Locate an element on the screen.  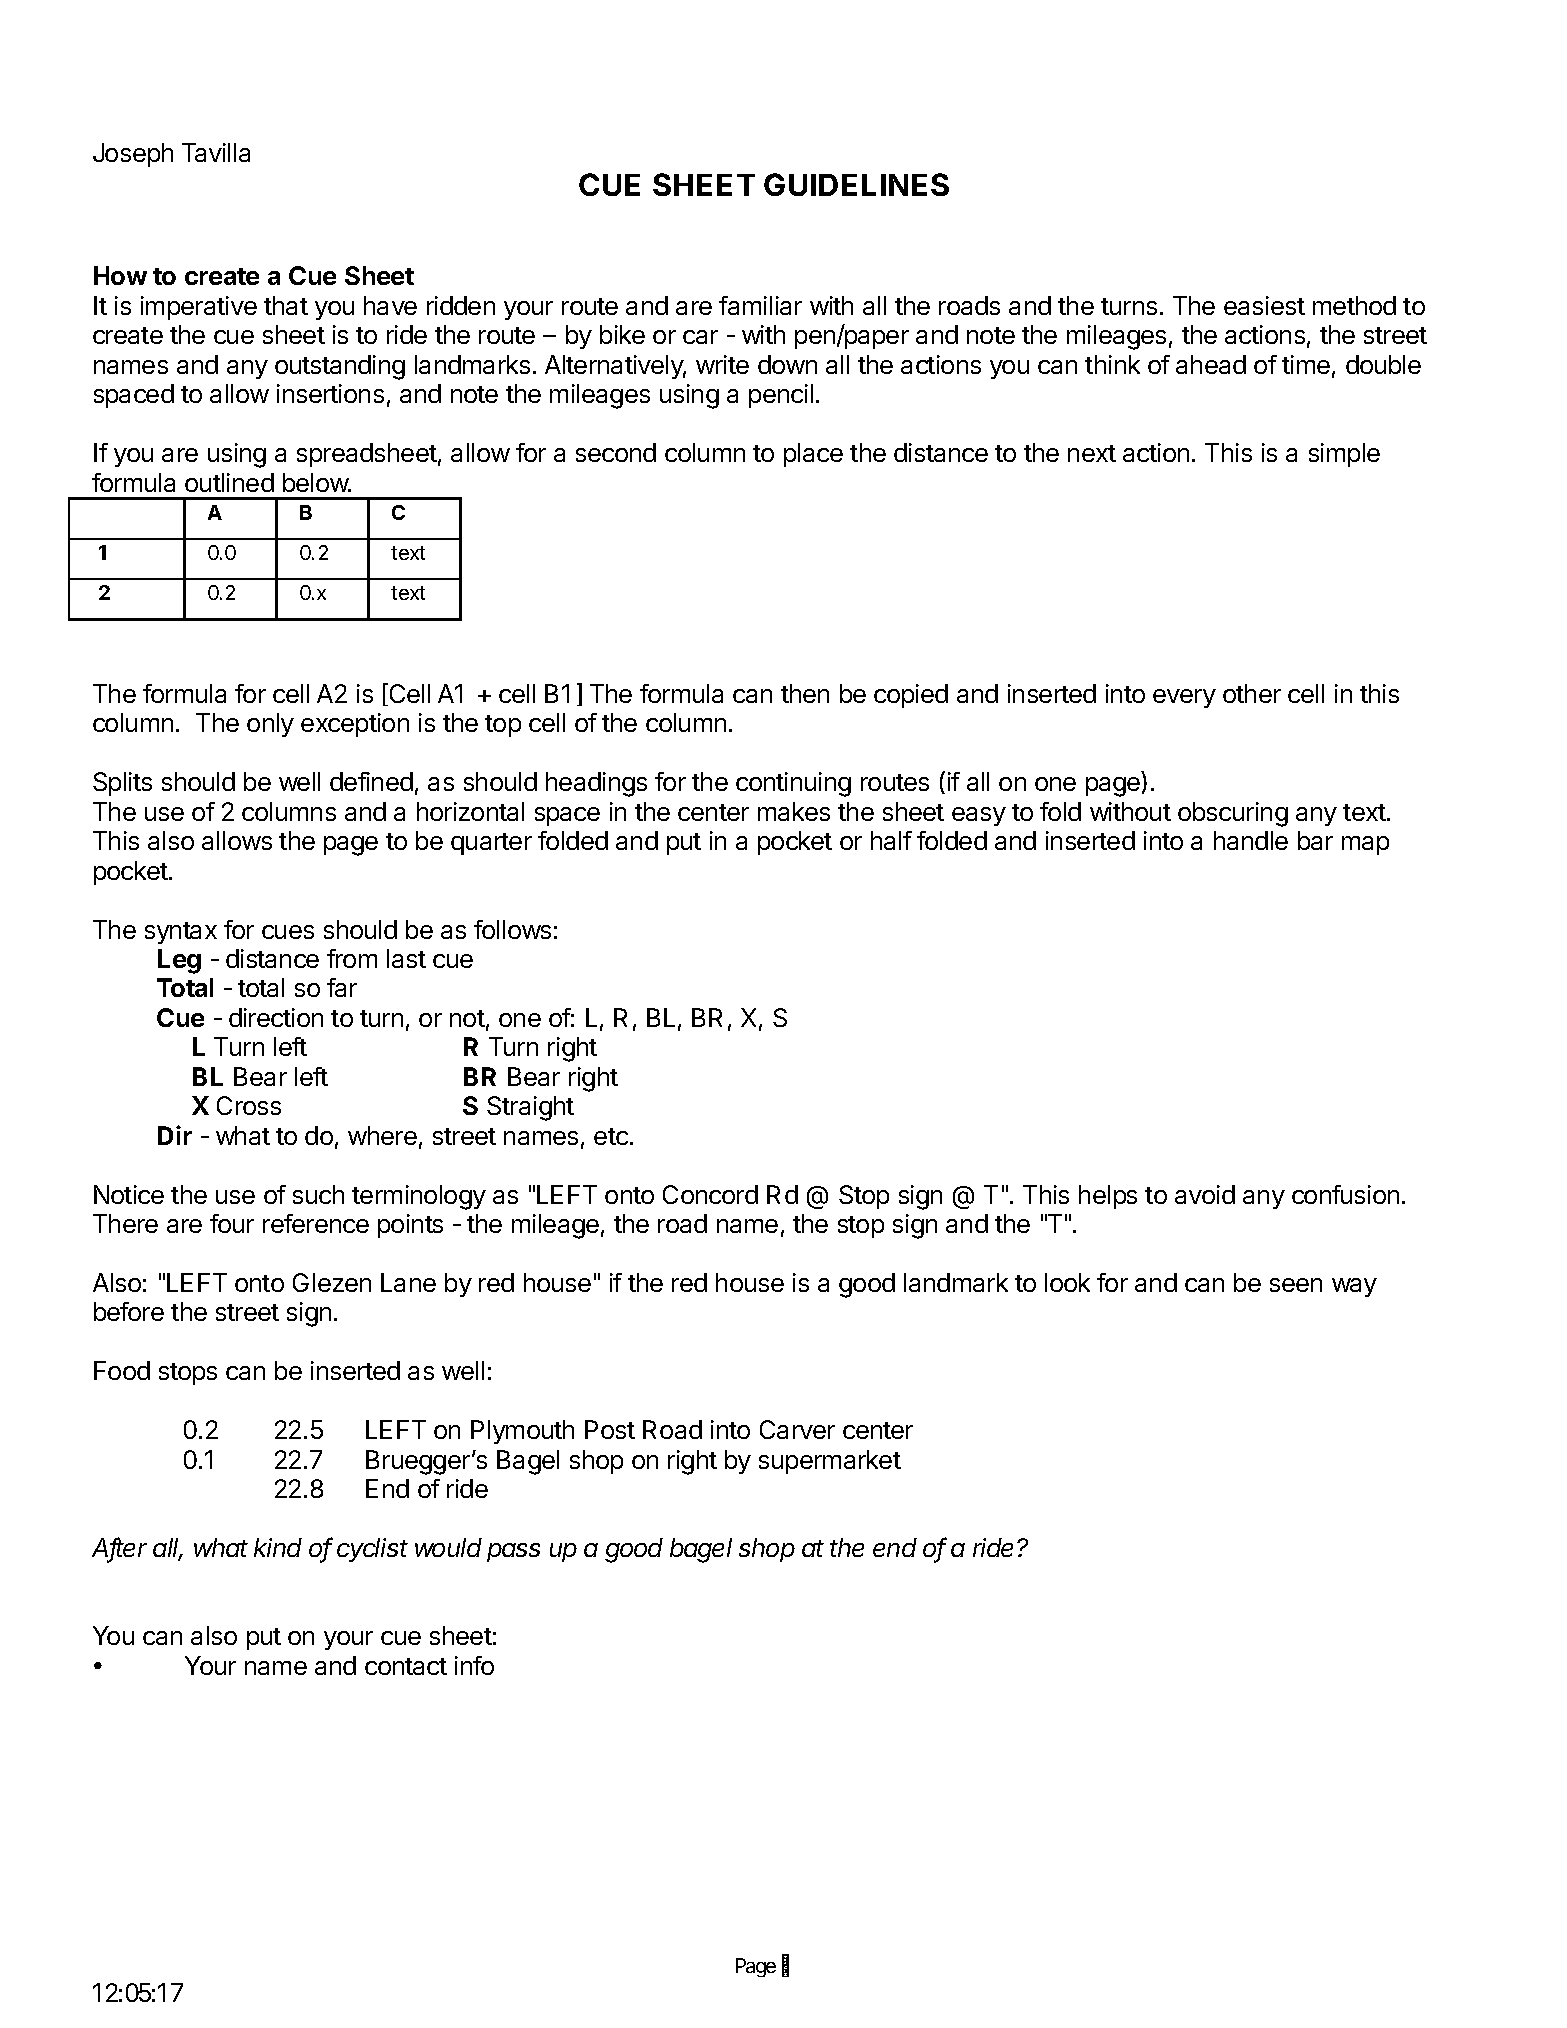
Concord is located at coordinates (710, 1194).
